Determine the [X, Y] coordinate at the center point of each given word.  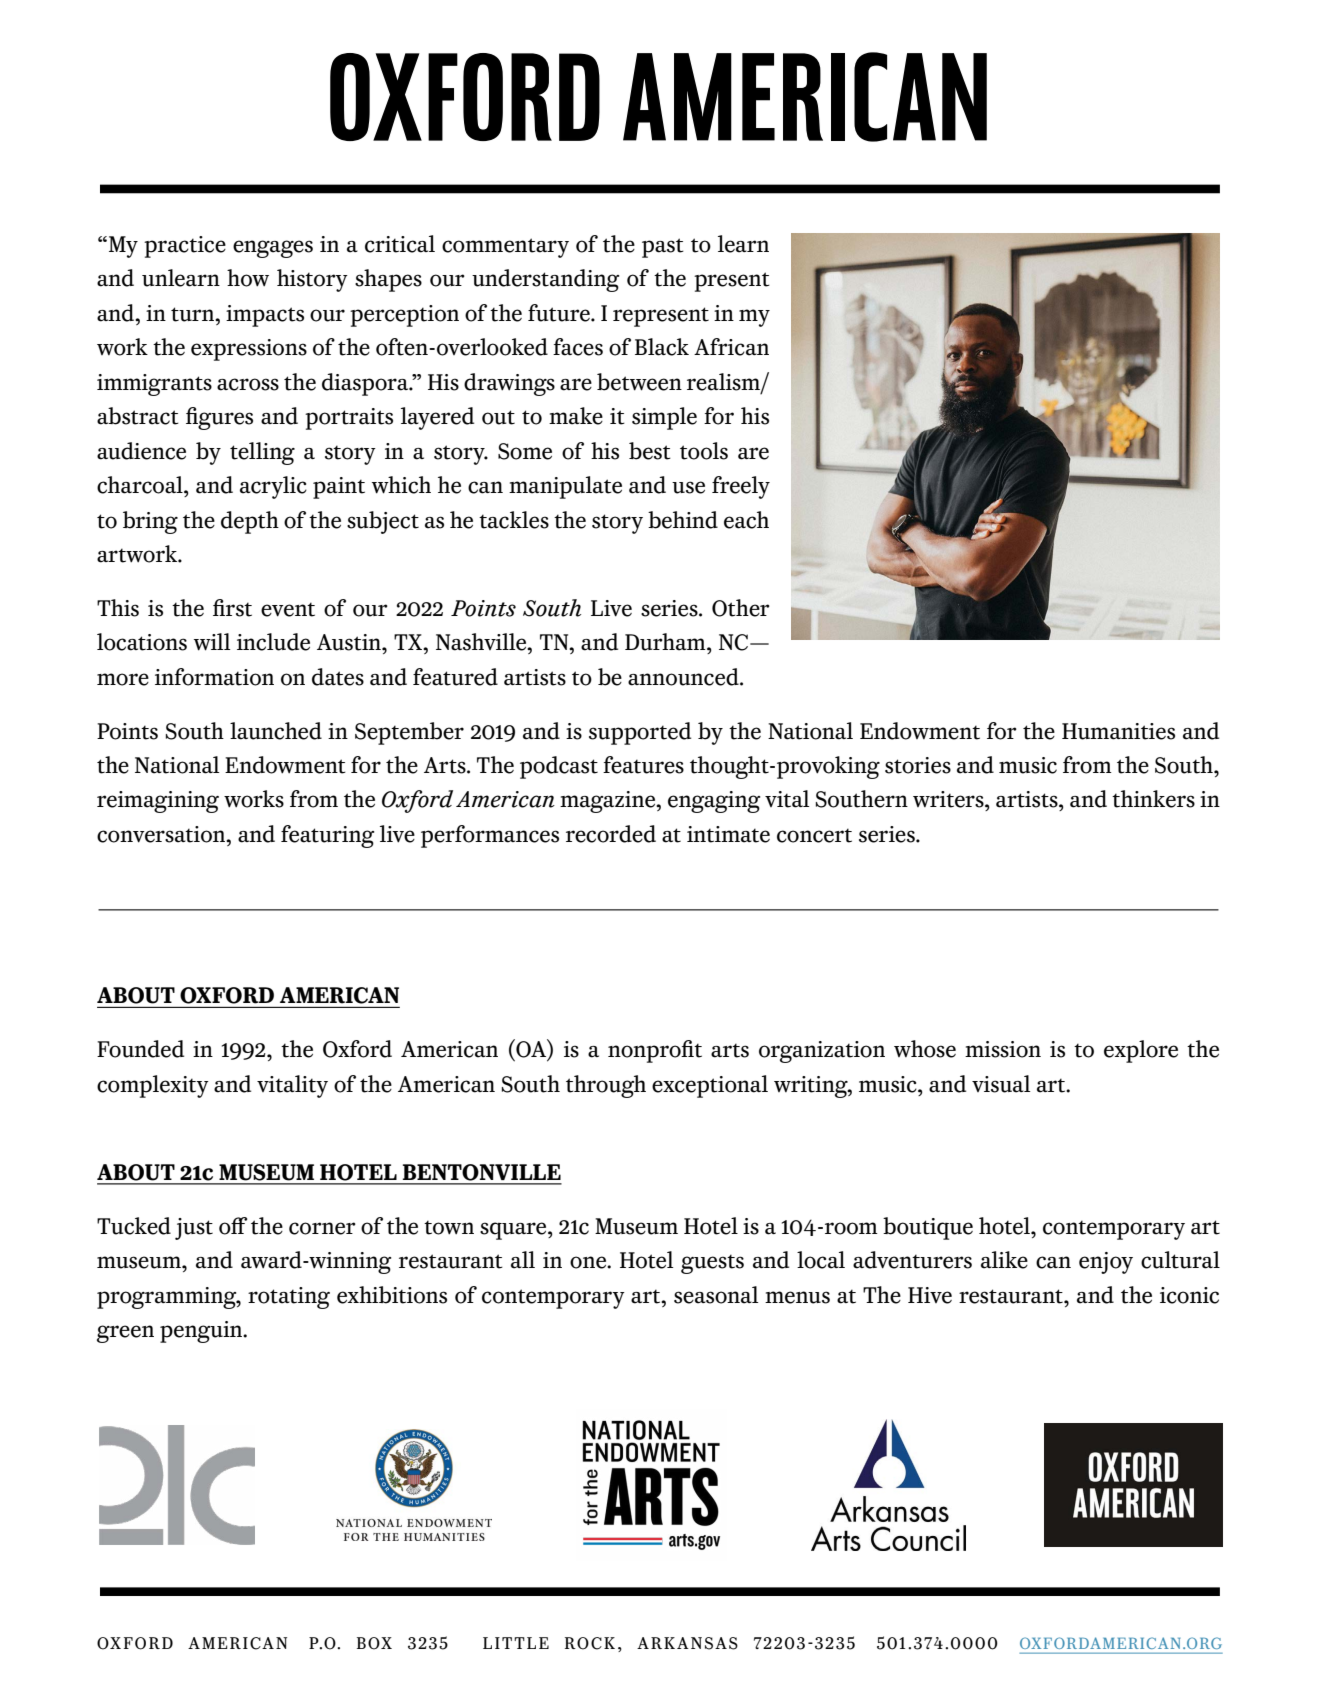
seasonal [716, 1295]
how [248, 278]
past [663, 248]
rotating [289, 1298]
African [731, 347]
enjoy [1106, 1263]
